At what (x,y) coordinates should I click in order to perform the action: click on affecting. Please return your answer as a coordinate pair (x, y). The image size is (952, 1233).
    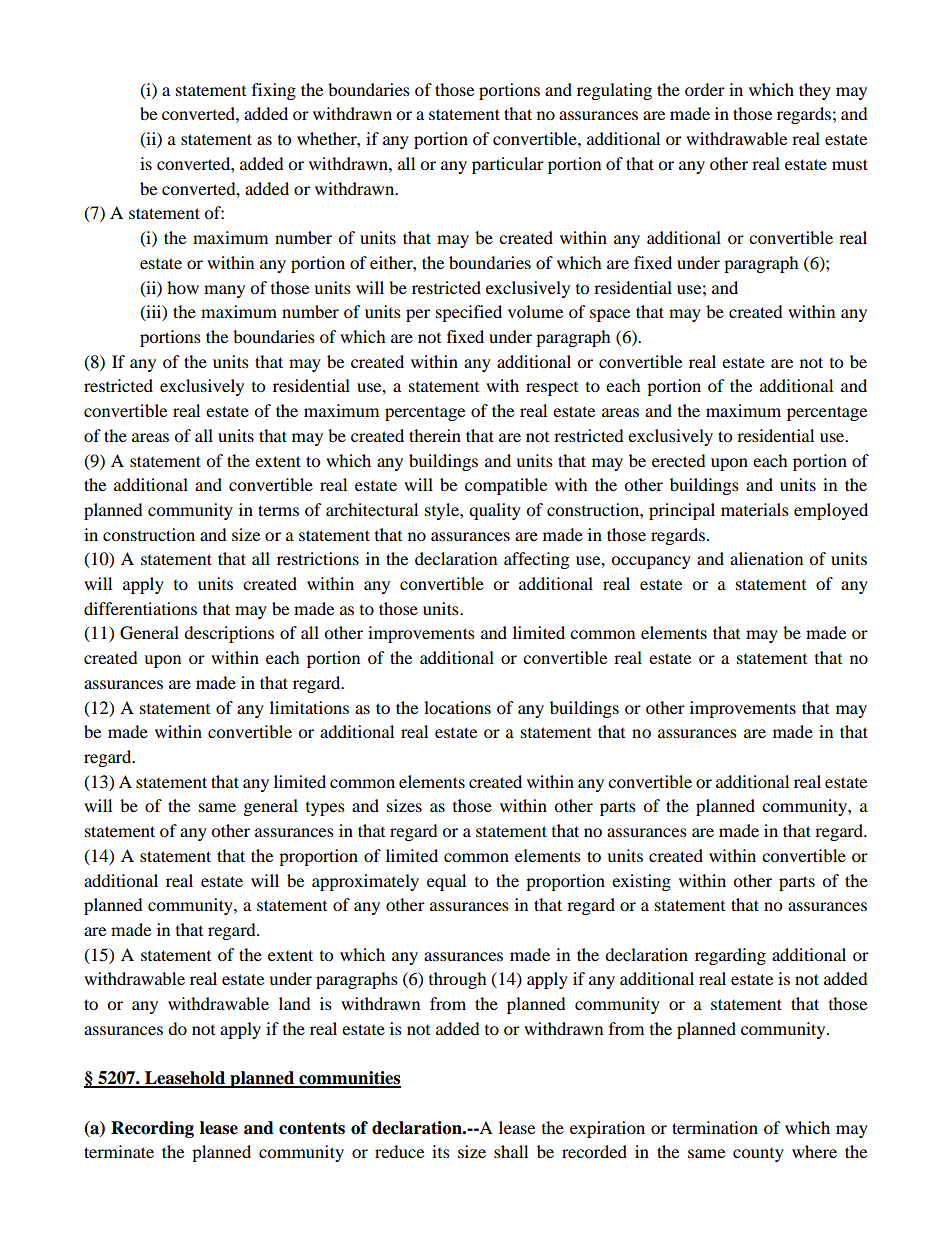
    Looking at the image, I should click on (536, 560).
